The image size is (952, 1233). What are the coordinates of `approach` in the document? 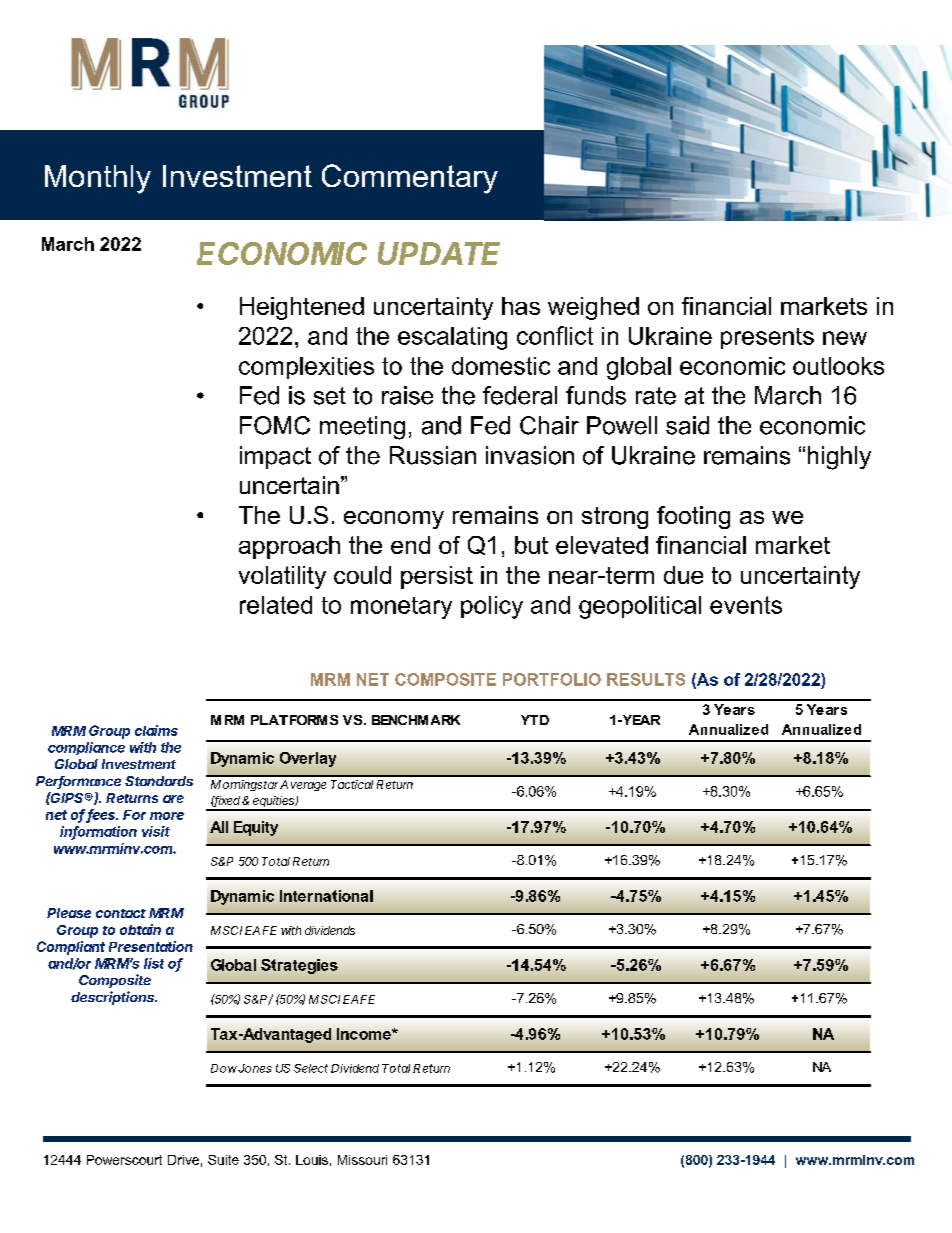 It's located at (289, 547).
